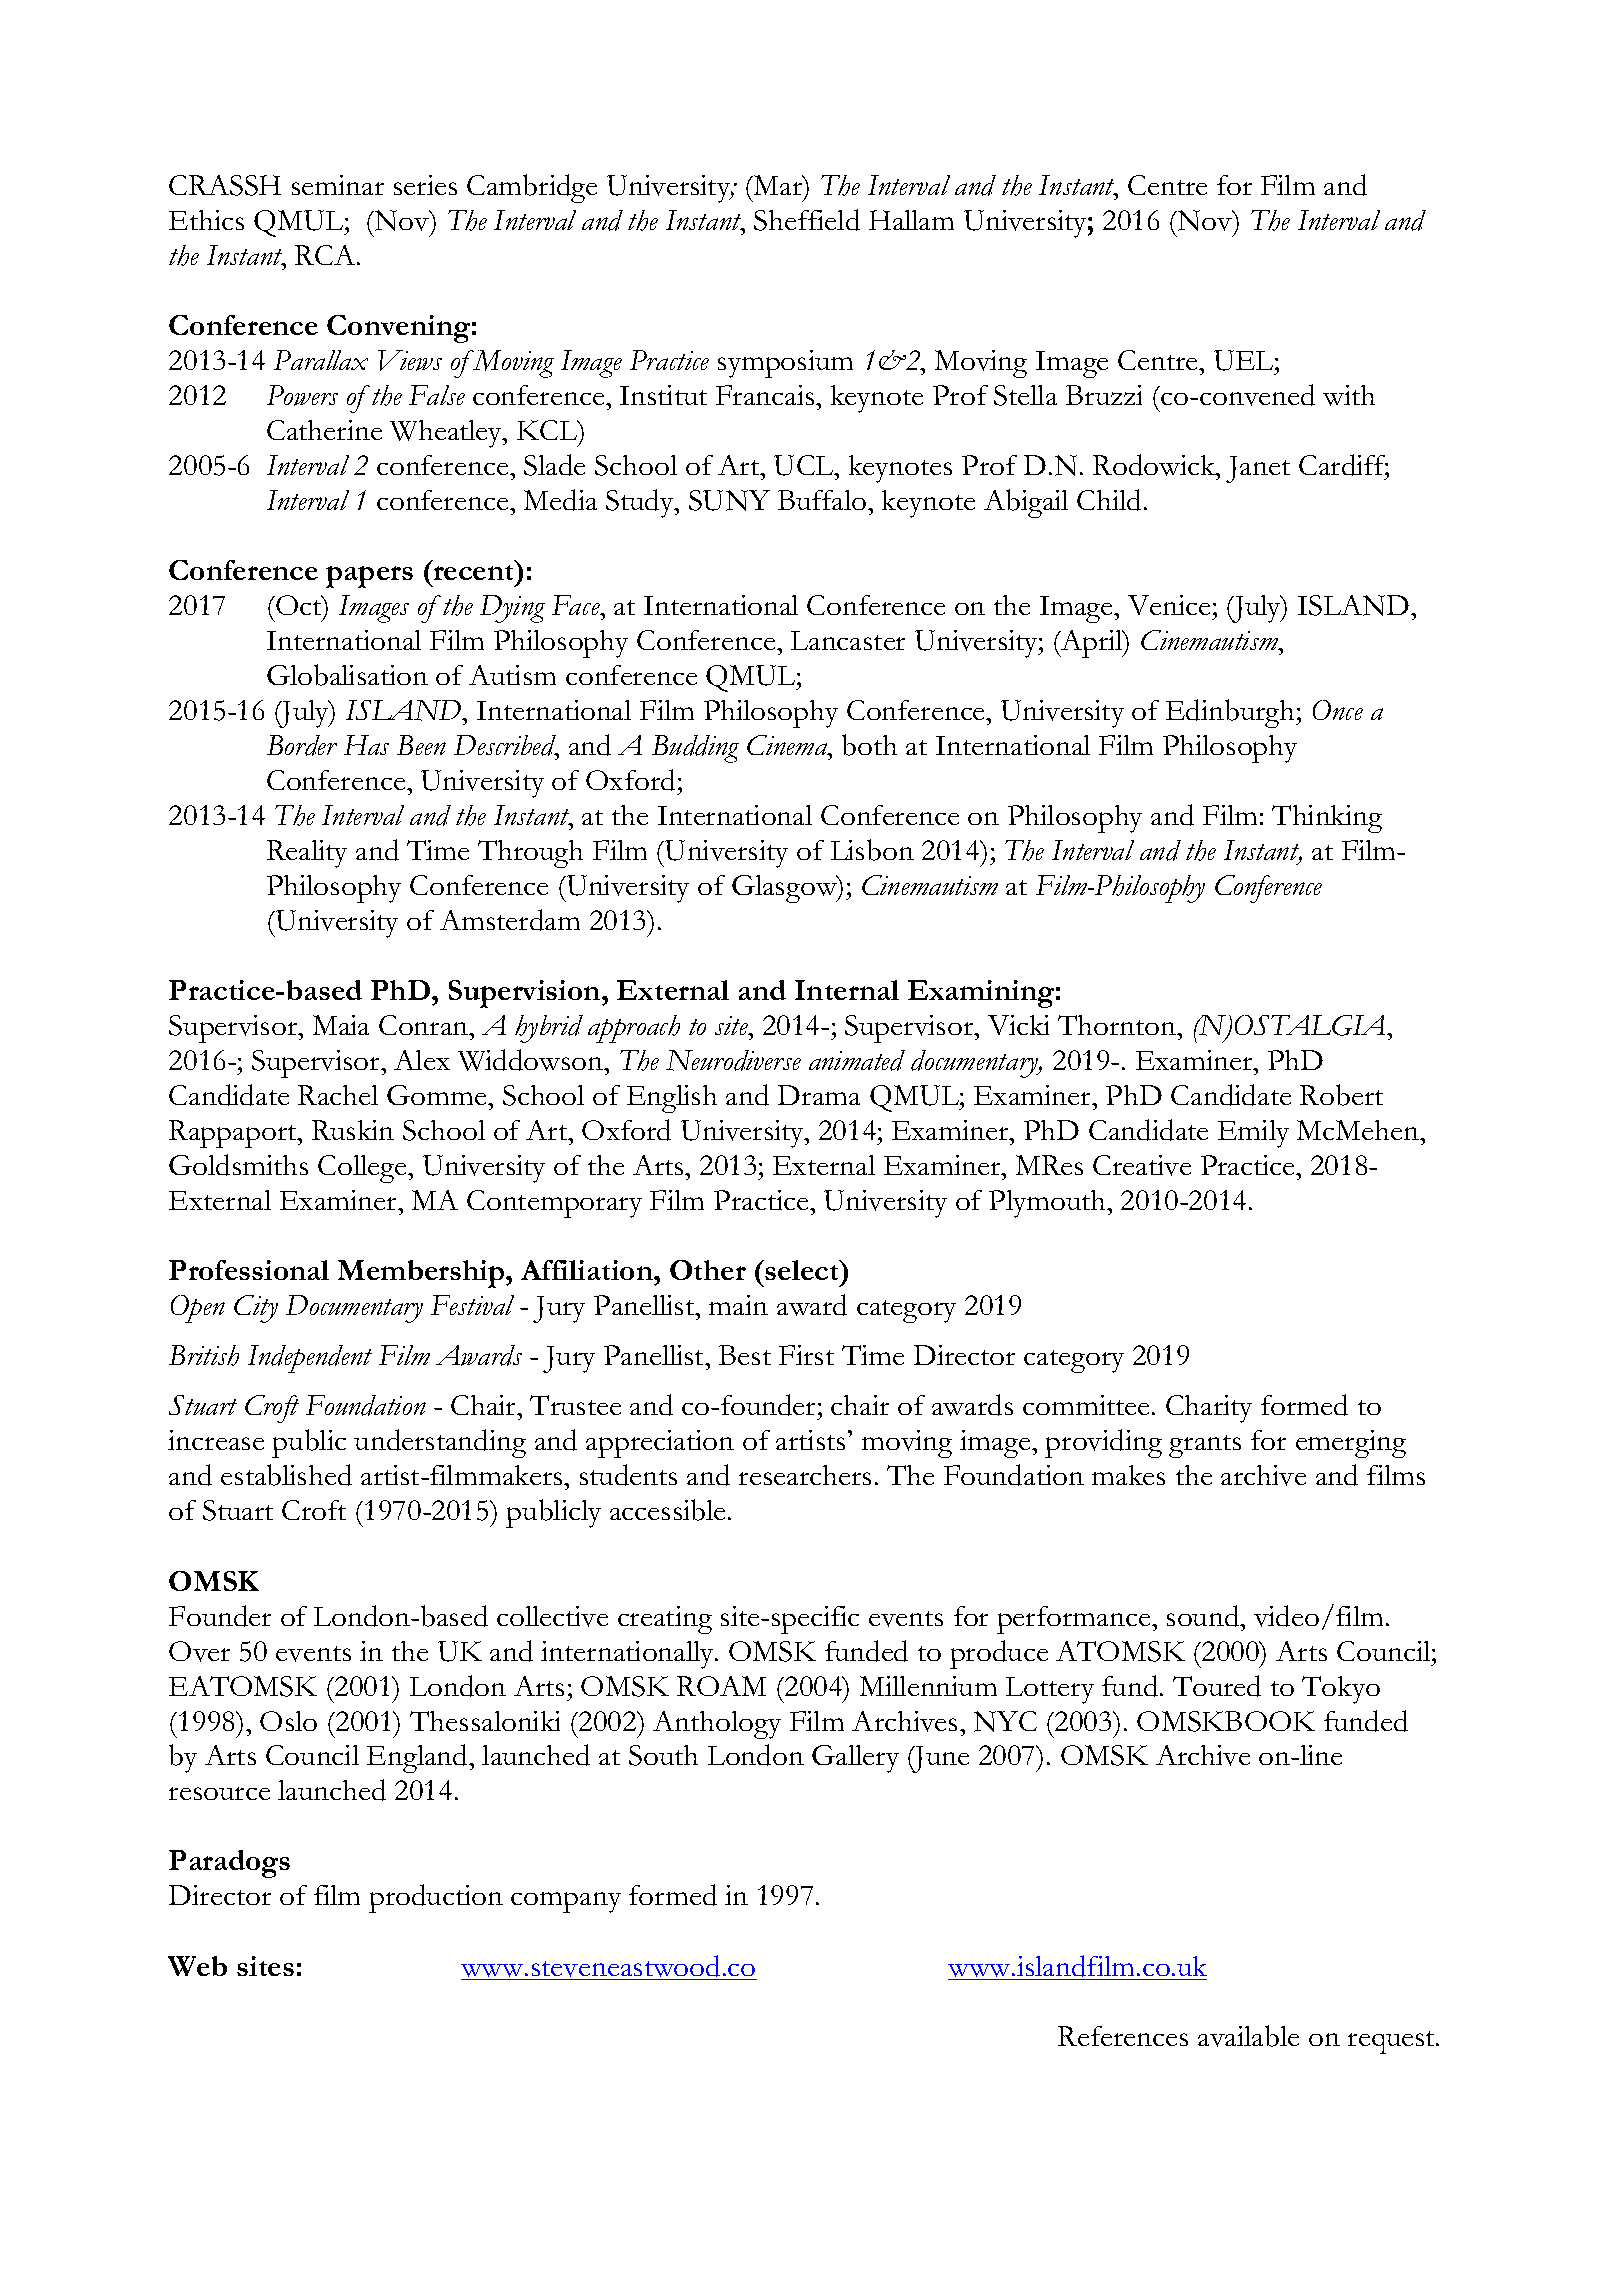 This page has height=2278, width=1611. Describe the element at coordinates (1232, 713) in the page. I see `Edinburgh` at that location.
